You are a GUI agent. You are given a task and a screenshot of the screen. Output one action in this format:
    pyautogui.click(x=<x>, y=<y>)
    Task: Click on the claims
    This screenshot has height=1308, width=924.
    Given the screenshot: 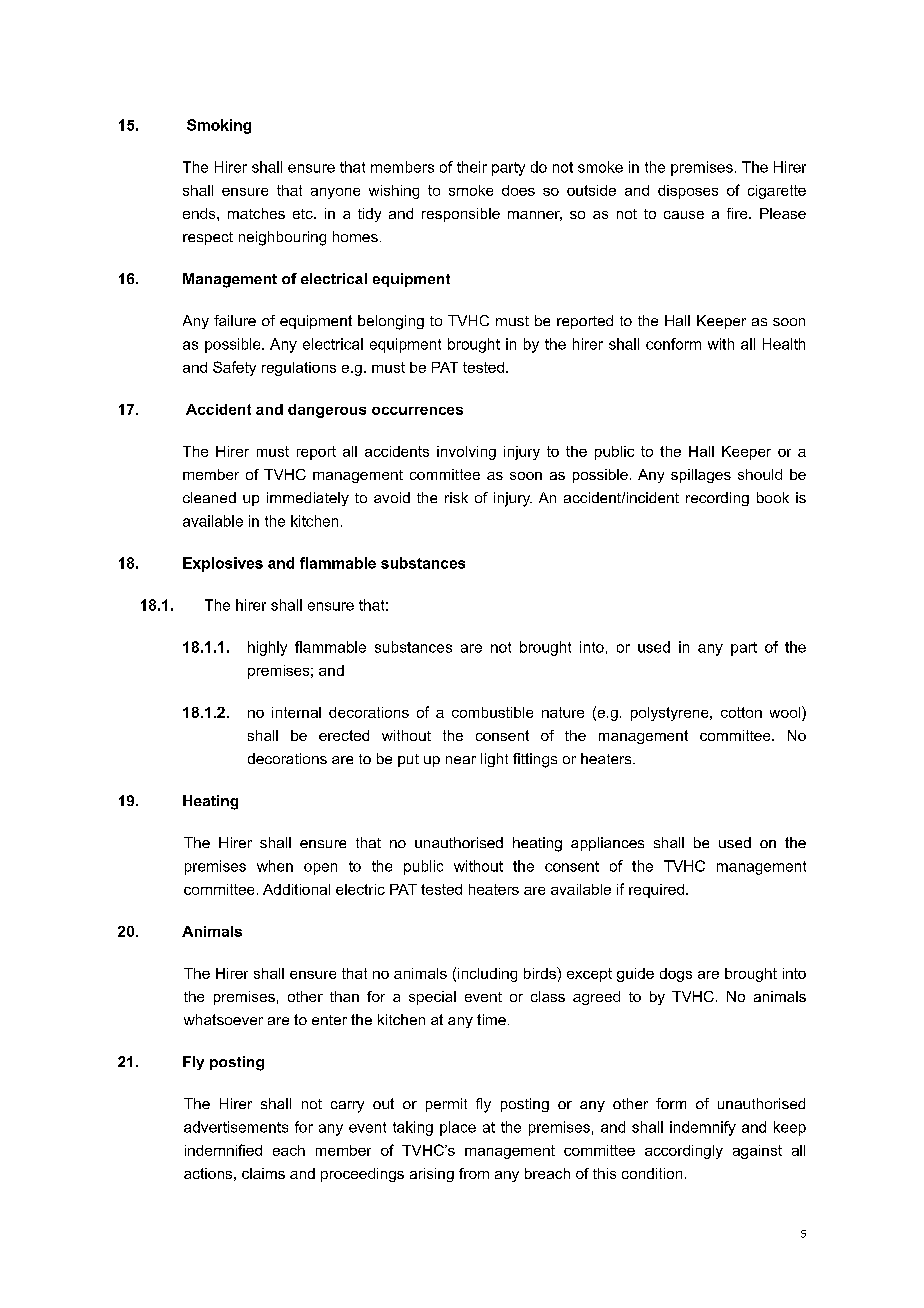 What is the action you would take?
    pyautogui.click(x=263, y=1173)
